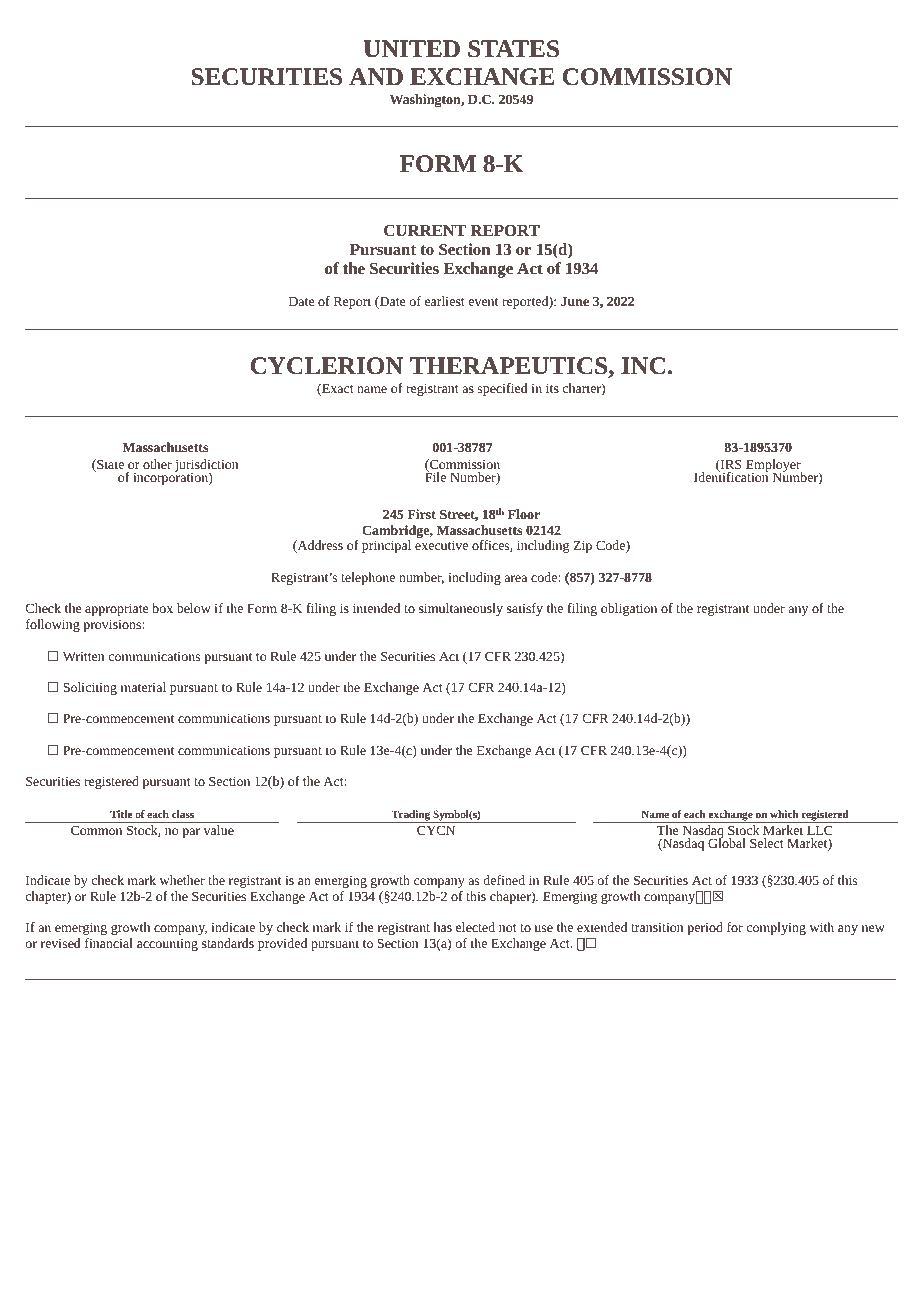 The image size is (924, 1308). What do you see at coordinates (575, 301) in the screenshot?
I see `June` at bounding box center [575, 301].
